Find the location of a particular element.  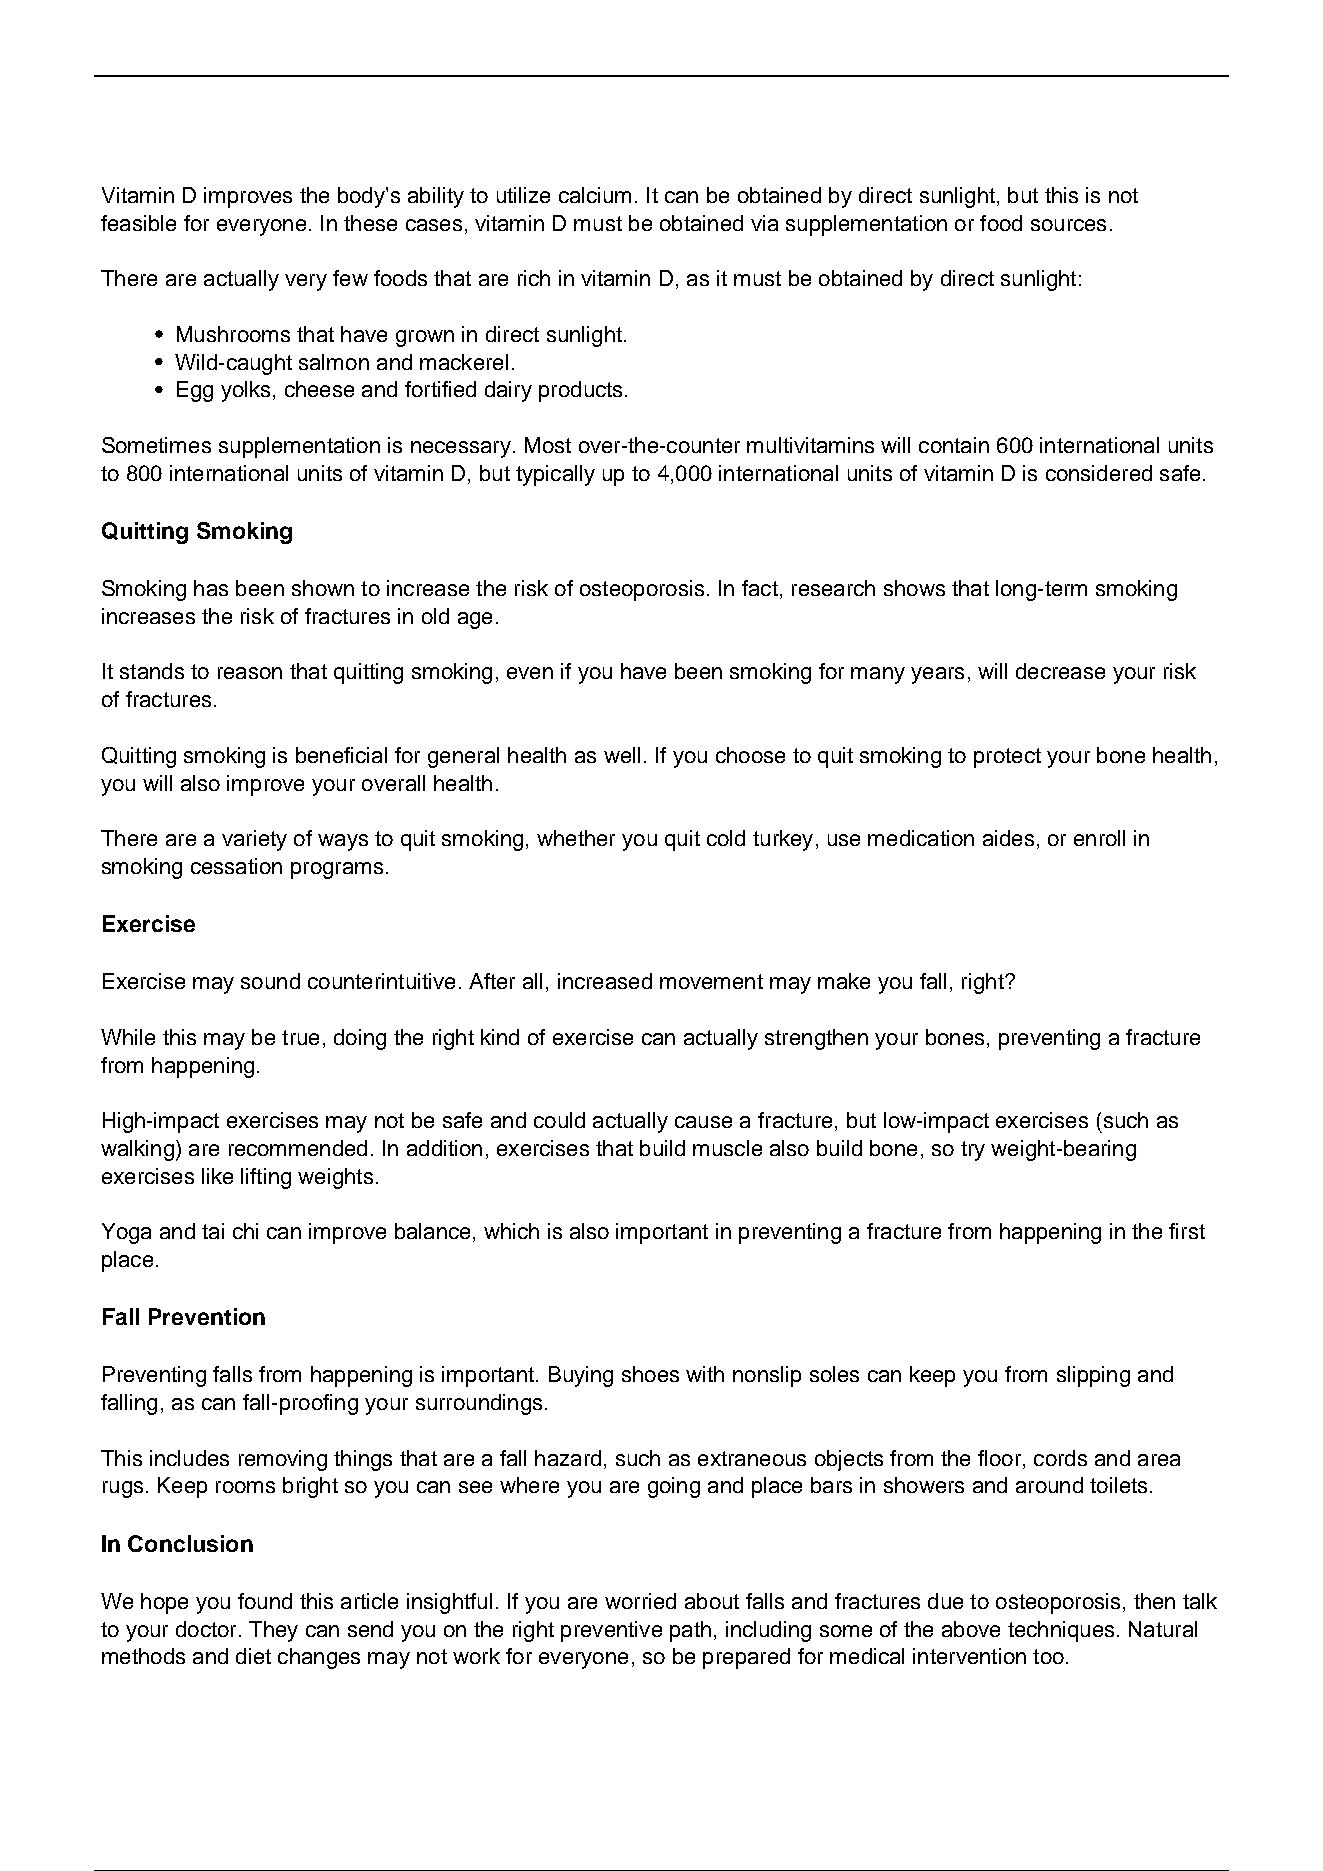

worried is located at coordinates (640, 1601).
